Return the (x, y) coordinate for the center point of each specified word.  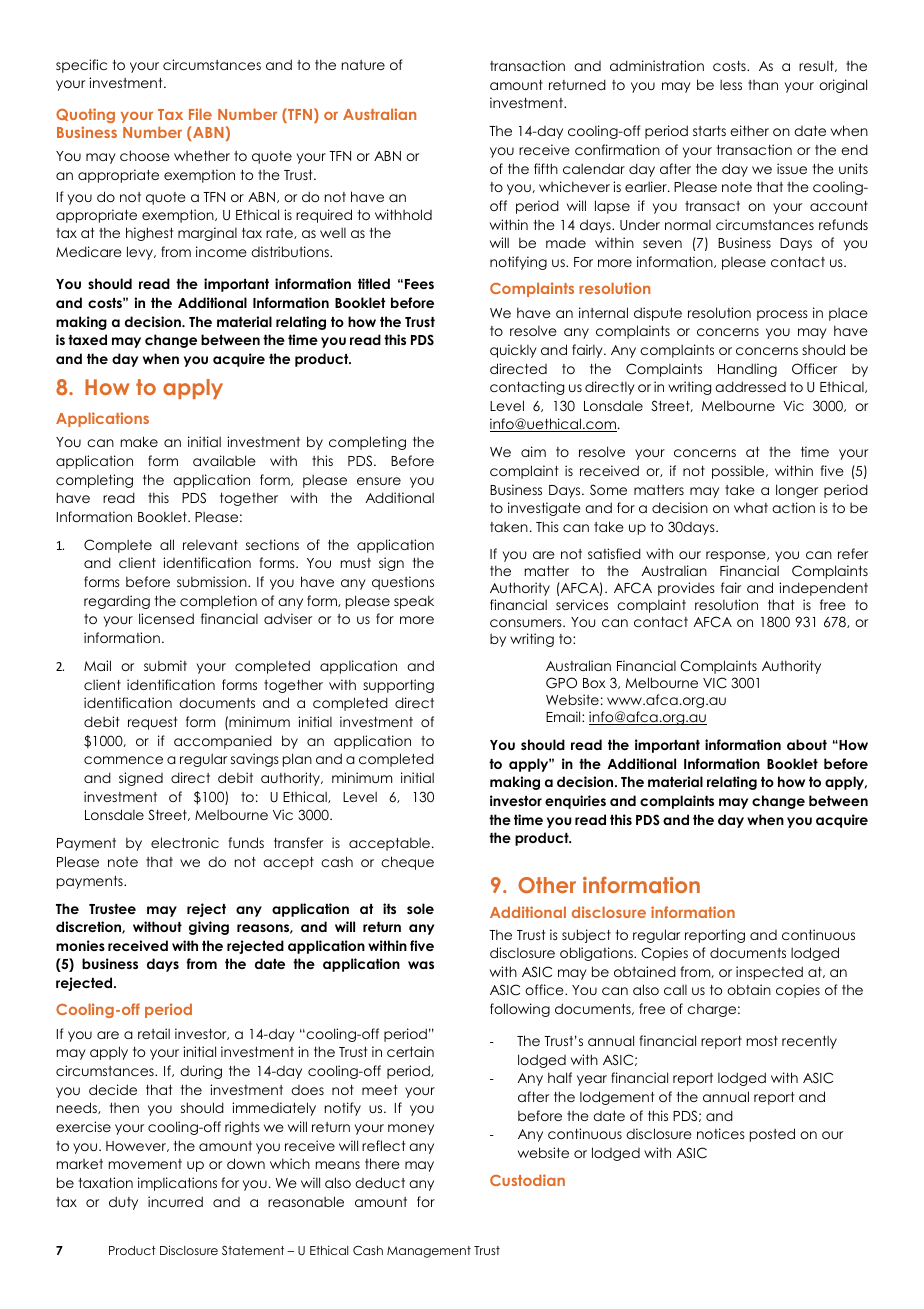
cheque (407, 863)
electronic (185, 842)
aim (533, 451)
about (807, 744)
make (139, 441)
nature (363, 65)
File (200, 114)
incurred (175, 1201)
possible (739, 472)
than (763, 85)
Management (429, 1252)
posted (772, 1135)
